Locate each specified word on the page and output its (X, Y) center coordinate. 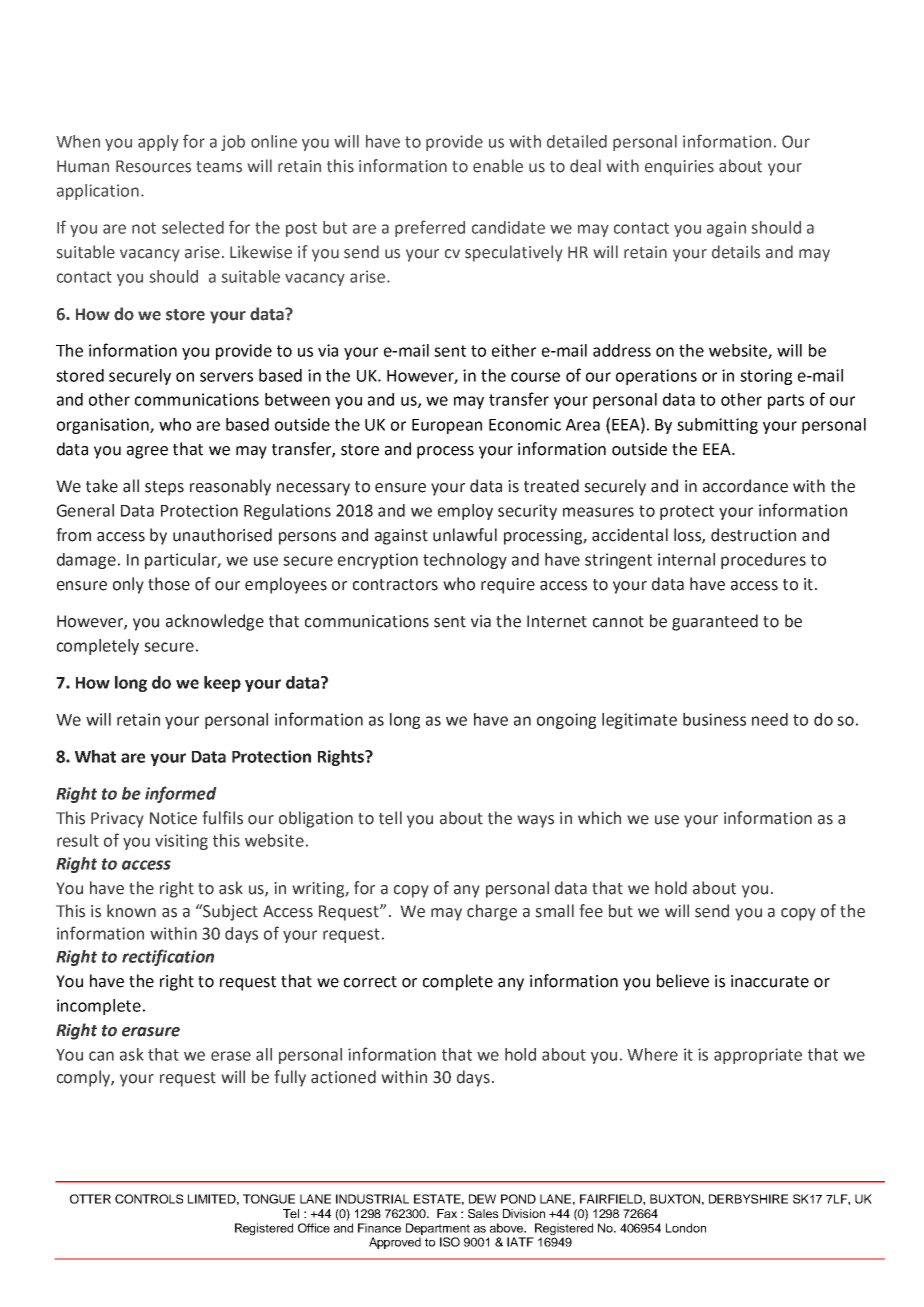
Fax (447, 1213)
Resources (153, 166)
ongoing (566, 721)
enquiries (679, 168)
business (714, 719)
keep (222, 684)
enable (498, 166)
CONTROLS (149, 1199)
